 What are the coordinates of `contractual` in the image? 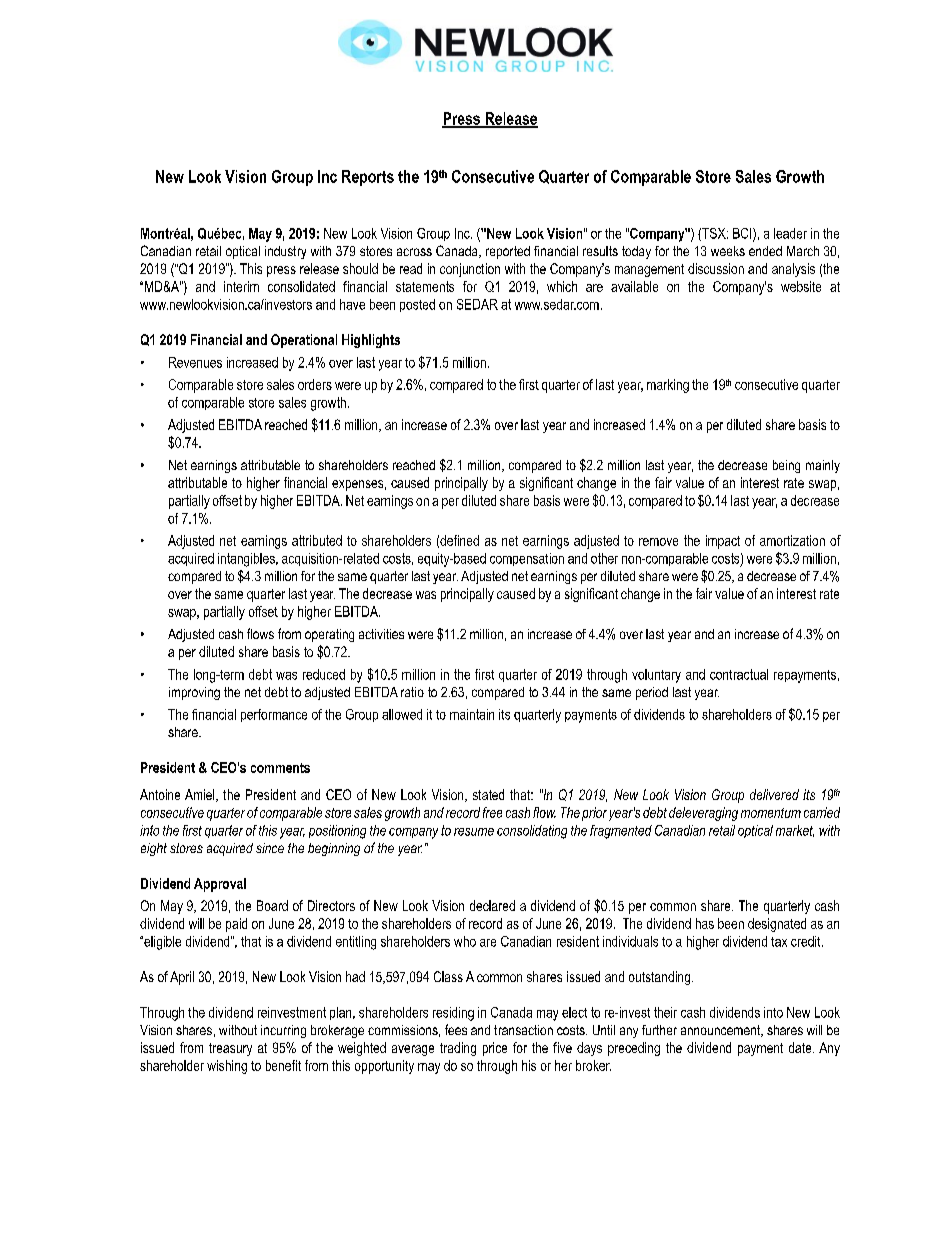 It's located at (739, 674).
